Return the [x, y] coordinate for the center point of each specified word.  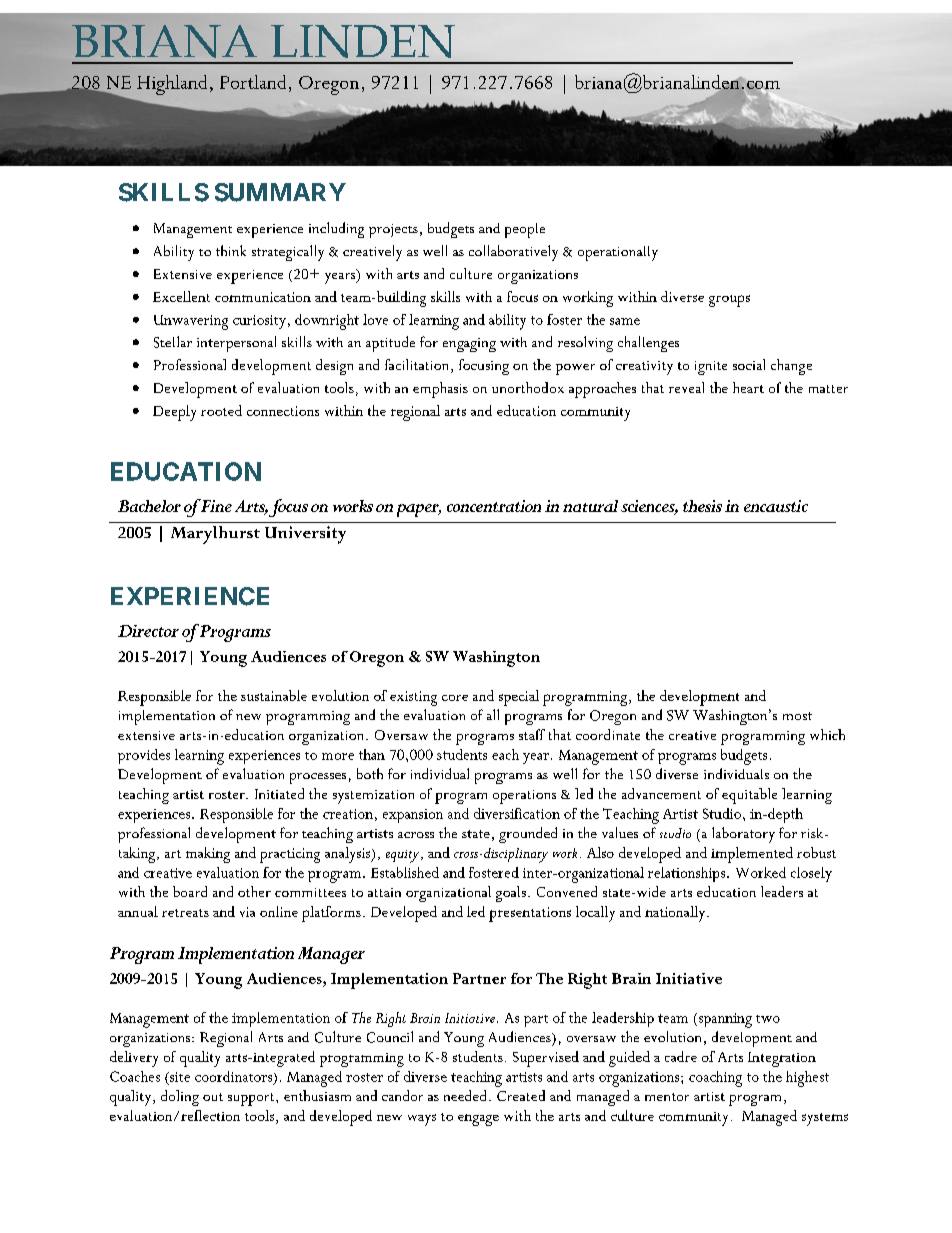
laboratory [743, 835]
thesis [702, 506]
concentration [494, 506]
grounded [528, 835]
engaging [469, 345]
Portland [253, 82]
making [208, 855]
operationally [618, 253]
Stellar [173, 342]
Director [148, 631]
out [213, 1097]
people [525, 230]
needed [465, 1095]
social [749, 364]
